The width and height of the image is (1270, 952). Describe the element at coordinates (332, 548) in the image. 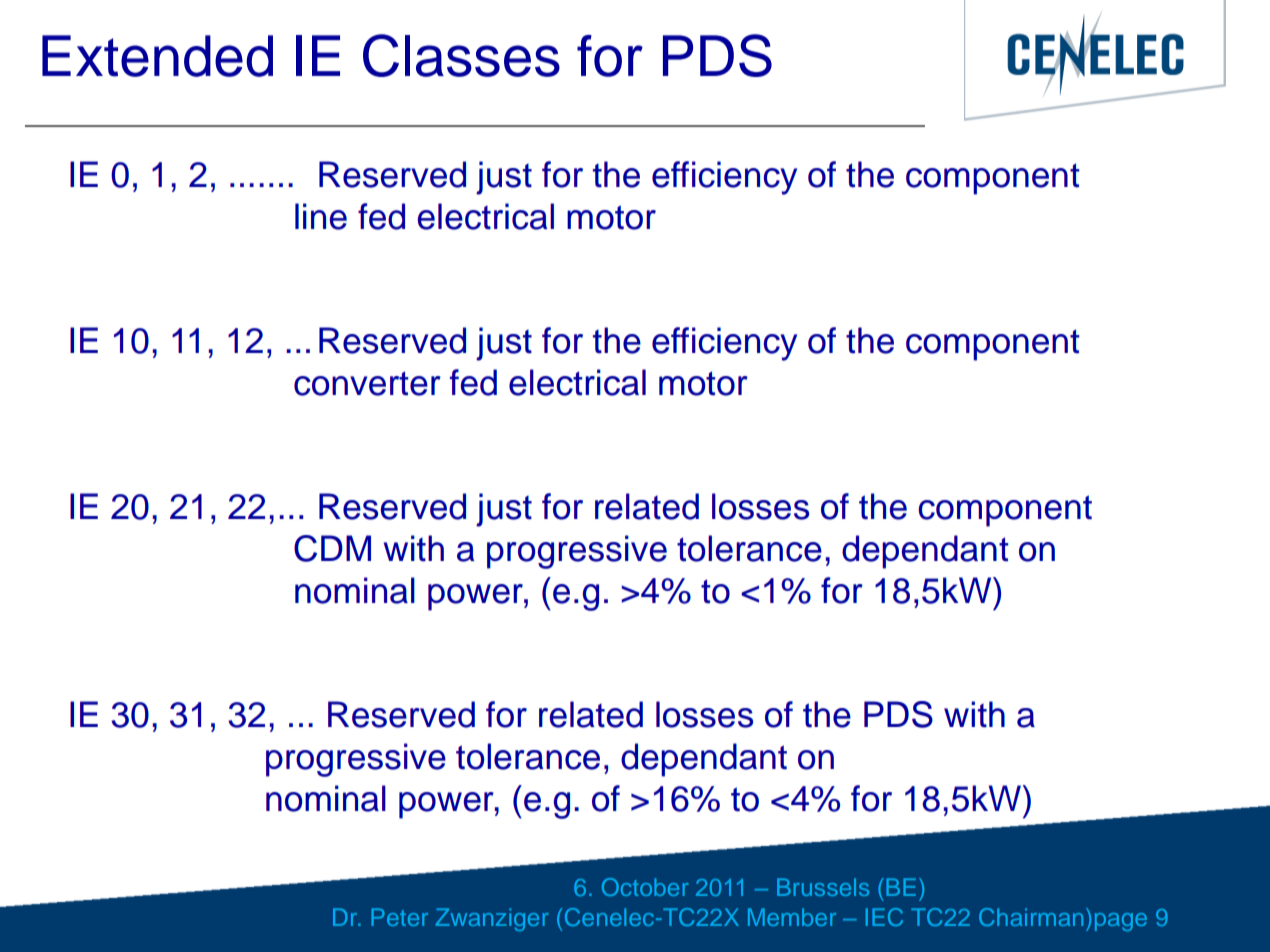

I see `CDM` at that location.
